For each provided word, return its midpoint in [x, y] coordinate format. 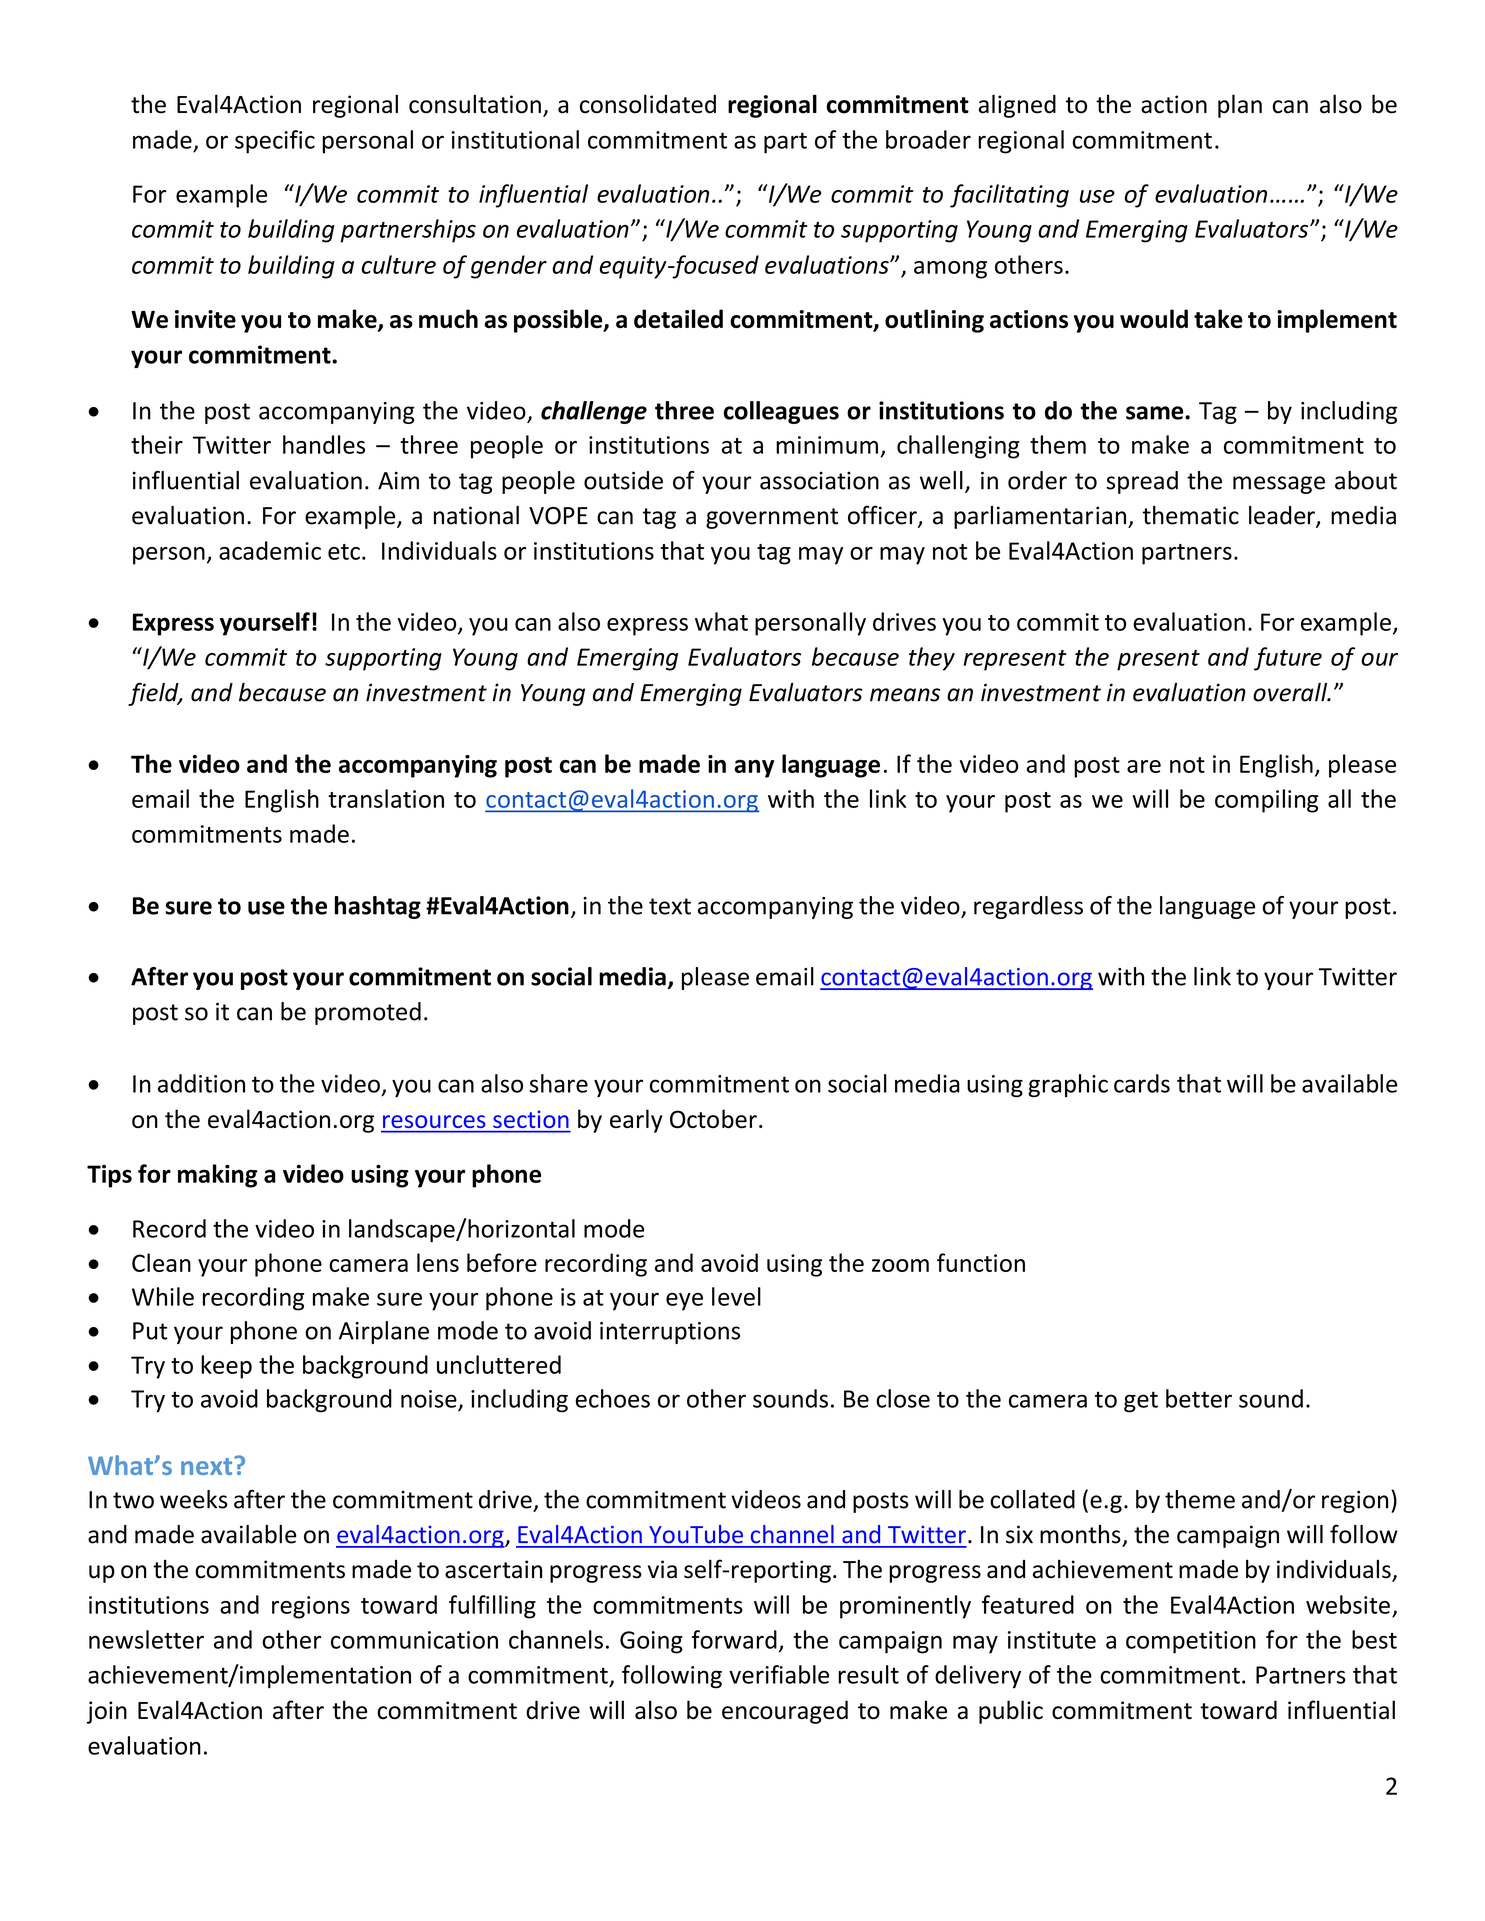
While [163, 1296]
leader [1283, 516]
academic [270, 550]
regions [311, 1607]
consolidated [648, 104]
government [772, 518]
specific [275, 142]
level [736, 1296]
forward [734, 1639]
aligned [1017, 106]
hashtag [378, 907]
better [1199, 1398]
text [670, 906]
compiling [1267, 801]
